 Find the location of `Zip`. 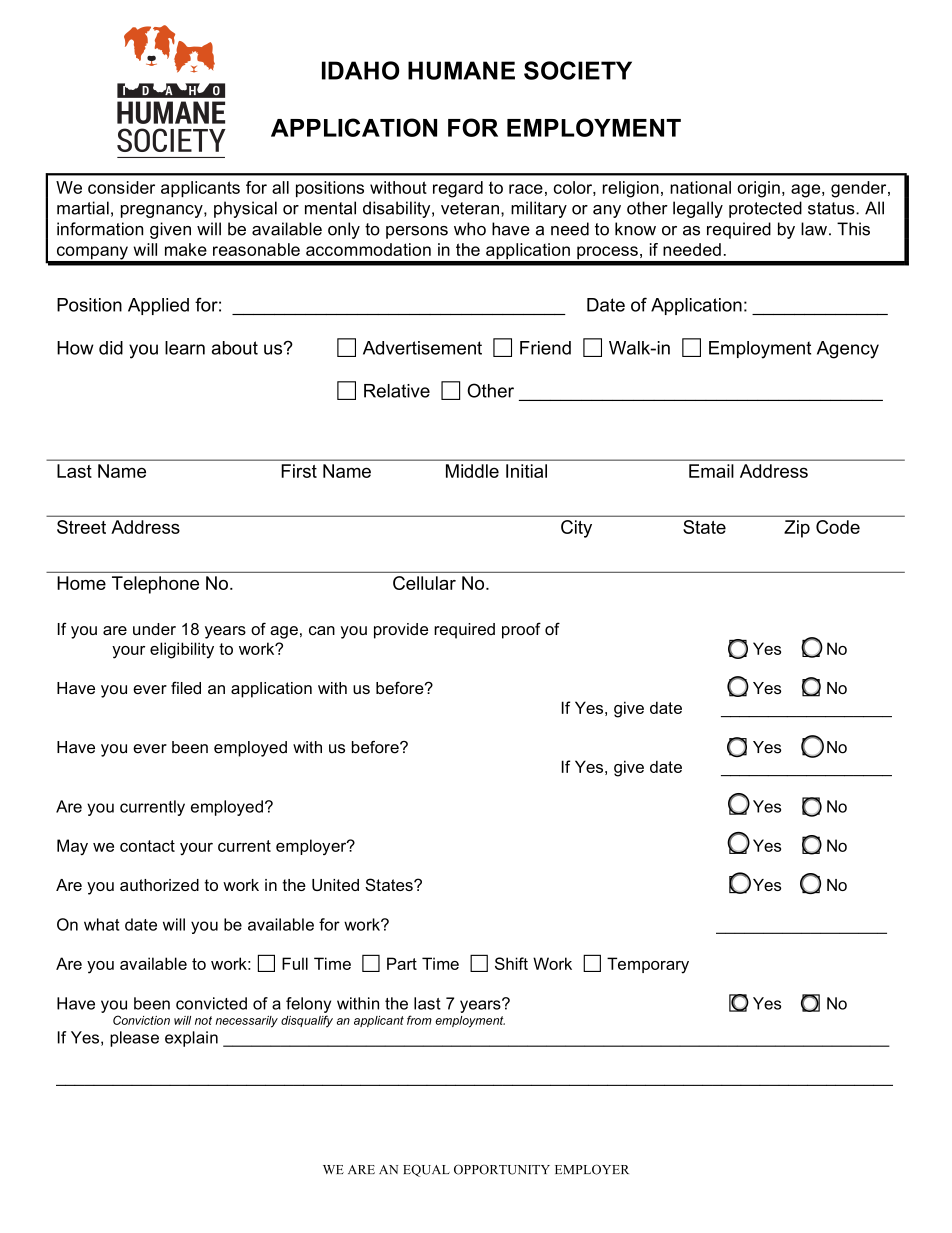

Zip is located at coordinates (797, 529).
